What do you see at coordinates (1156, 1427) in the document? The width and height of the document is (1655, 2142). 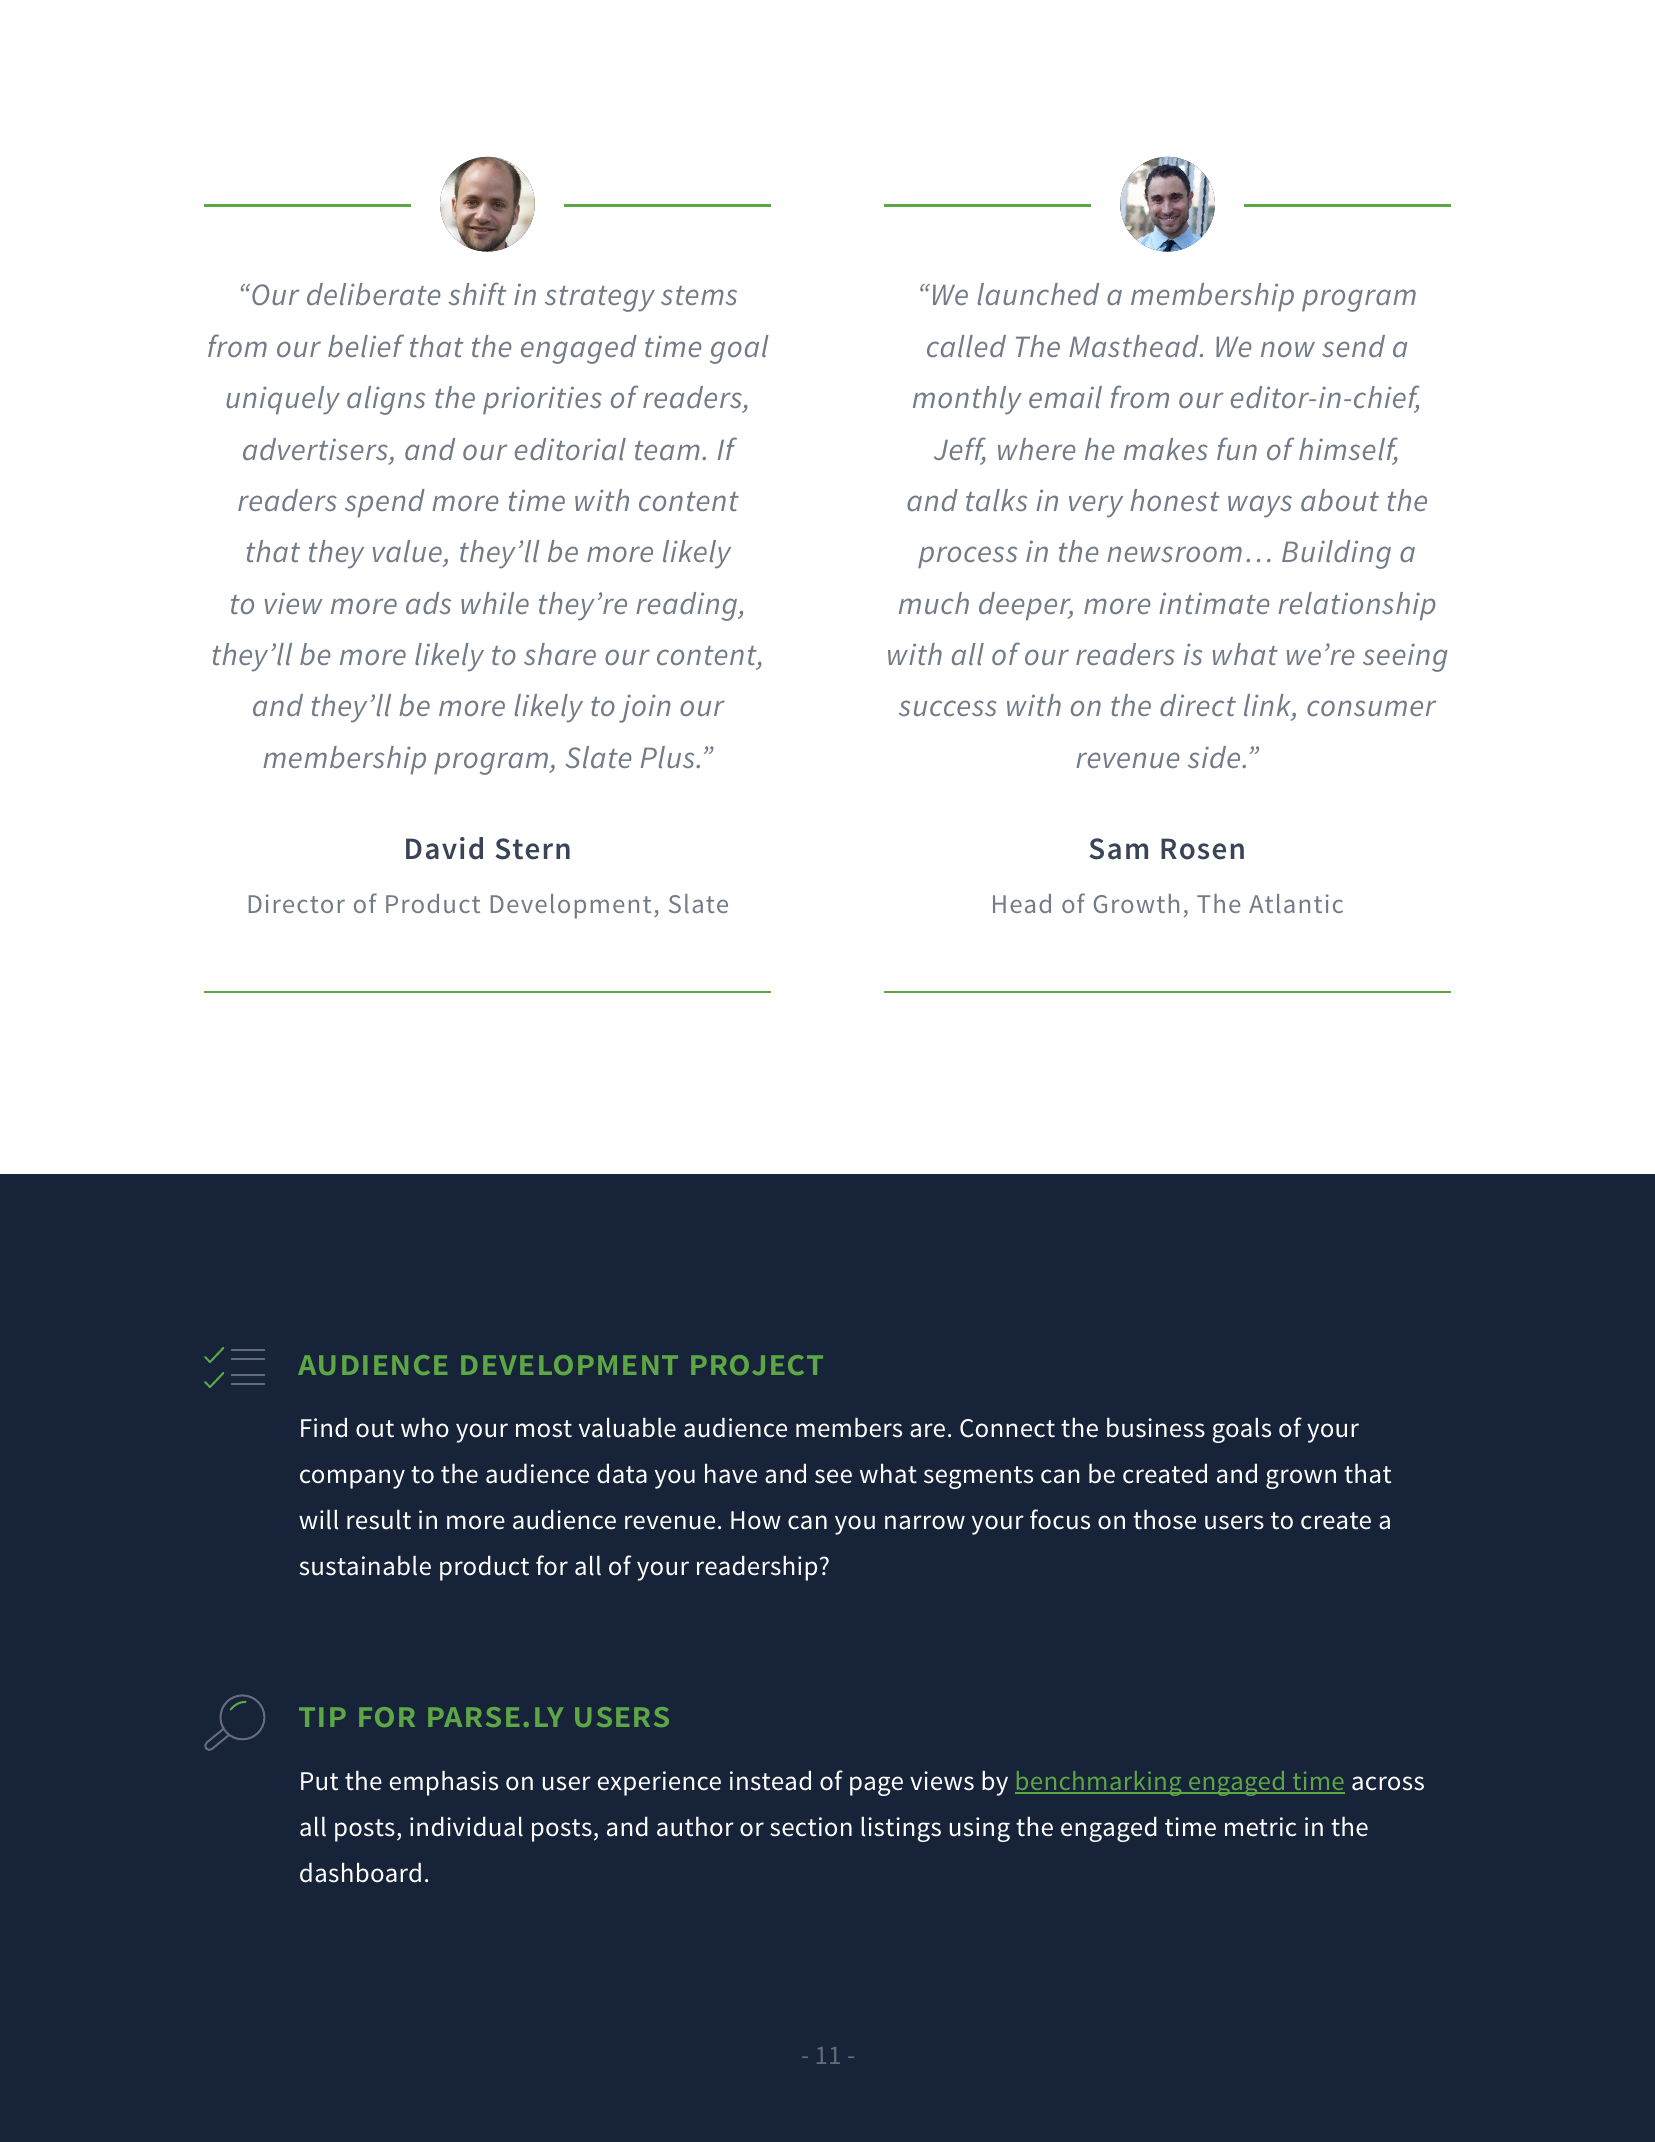 I see `business` at bounding box center [1156, 1427].
